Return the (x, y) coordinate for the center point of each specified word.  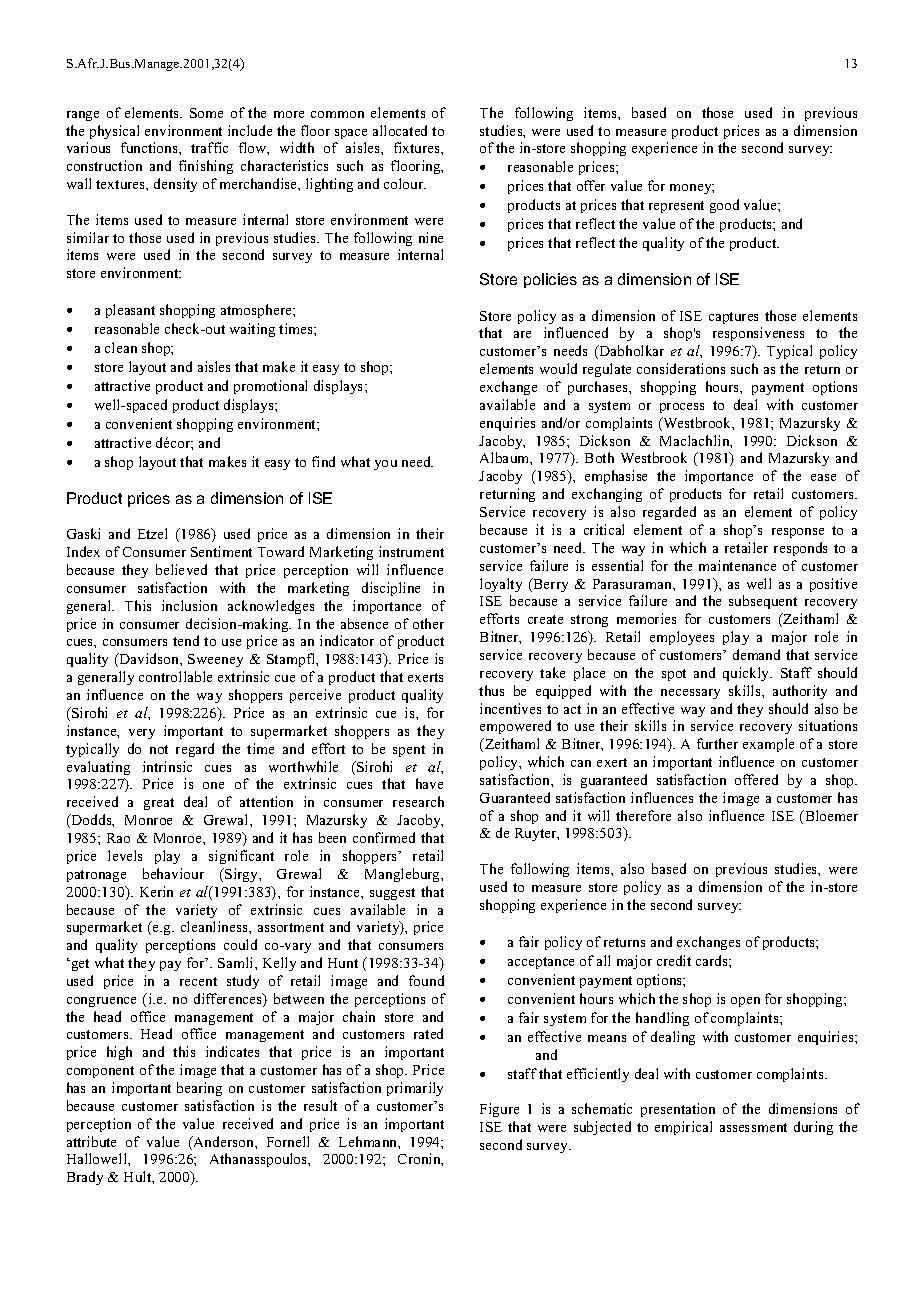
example (768, 745)
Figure (499, 1110)
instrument (411, 551)
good (724, 206)
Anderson (223, 1143)
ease (823, 477)
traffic (209, 147)
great (159, 804)
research (418, 801)
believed (181, 569)
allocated (400, 130)
